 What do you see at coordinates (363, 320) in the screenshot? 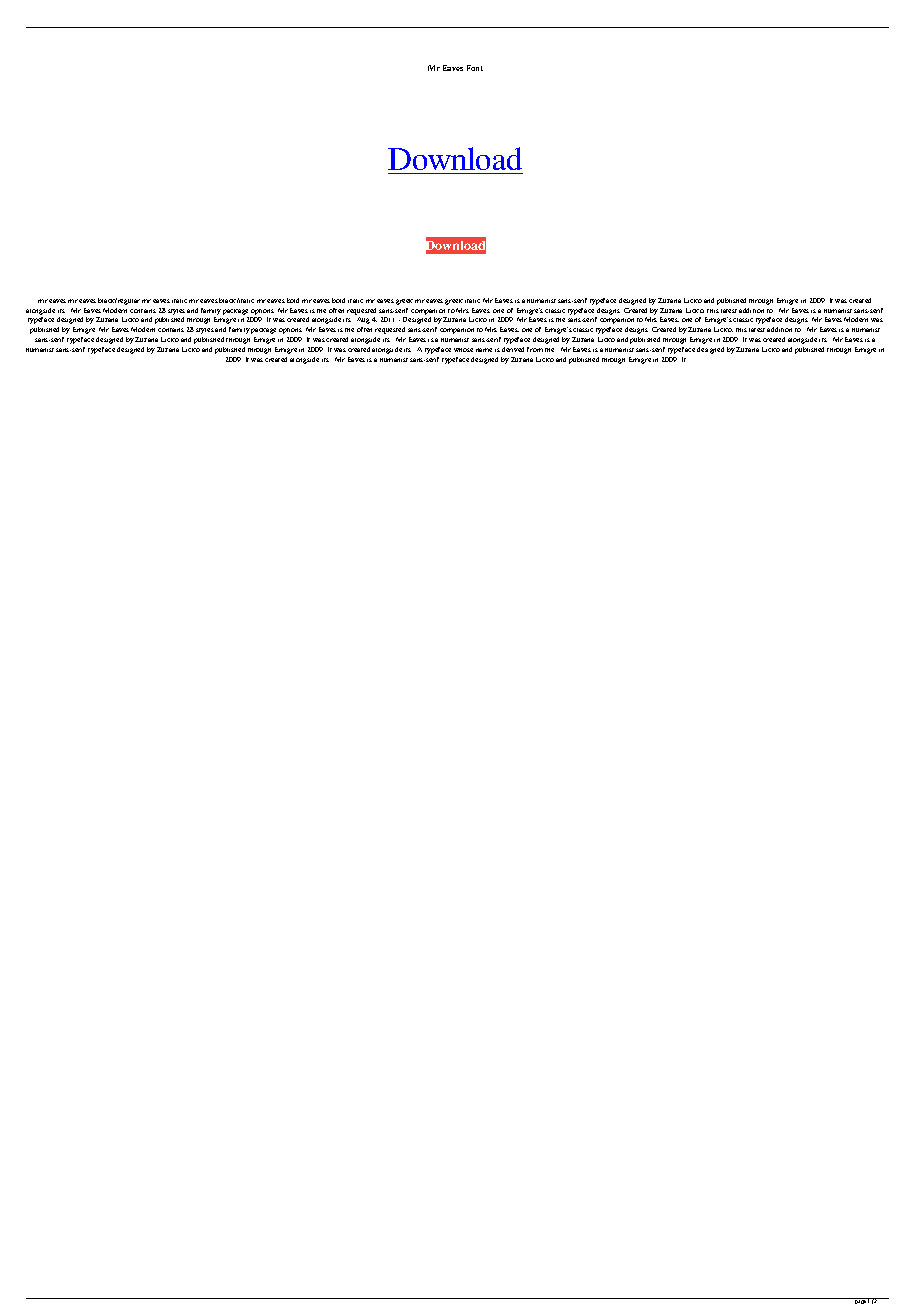
I see `Aug` at bounding box center [363, 320].
